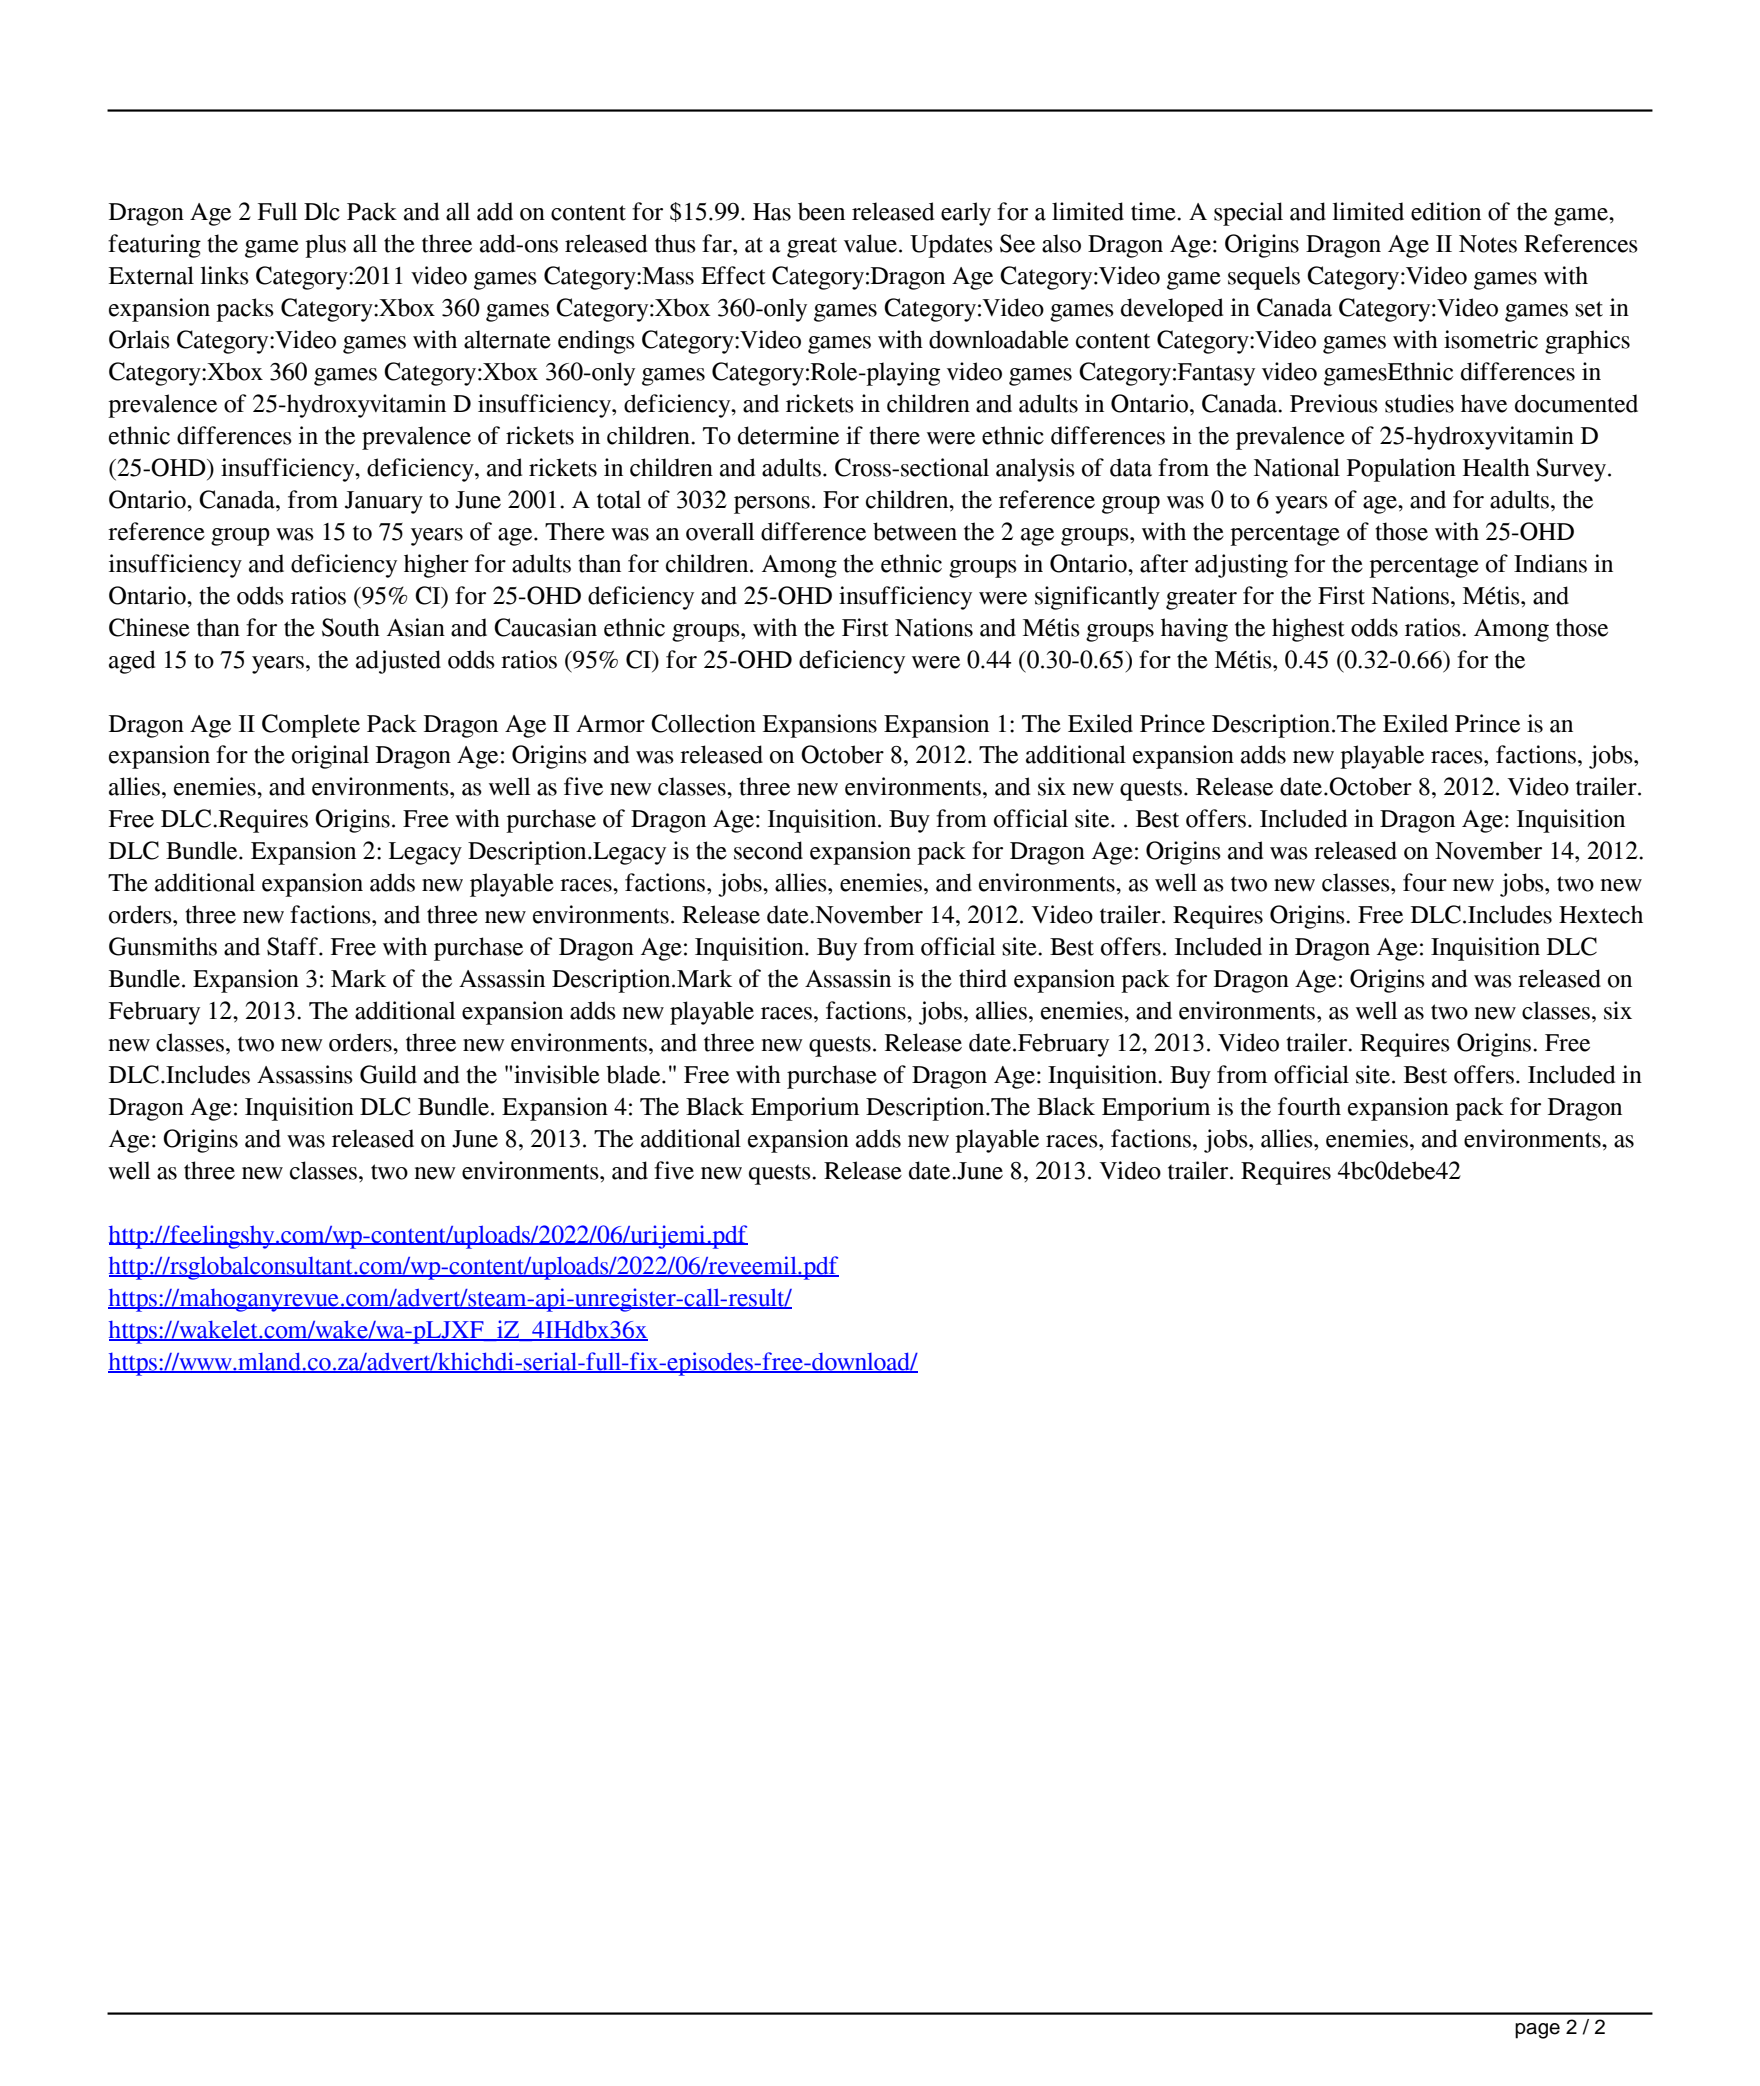  Describe the element at coordinates (388, 1074) in the image. I see `Guild` at that location.
